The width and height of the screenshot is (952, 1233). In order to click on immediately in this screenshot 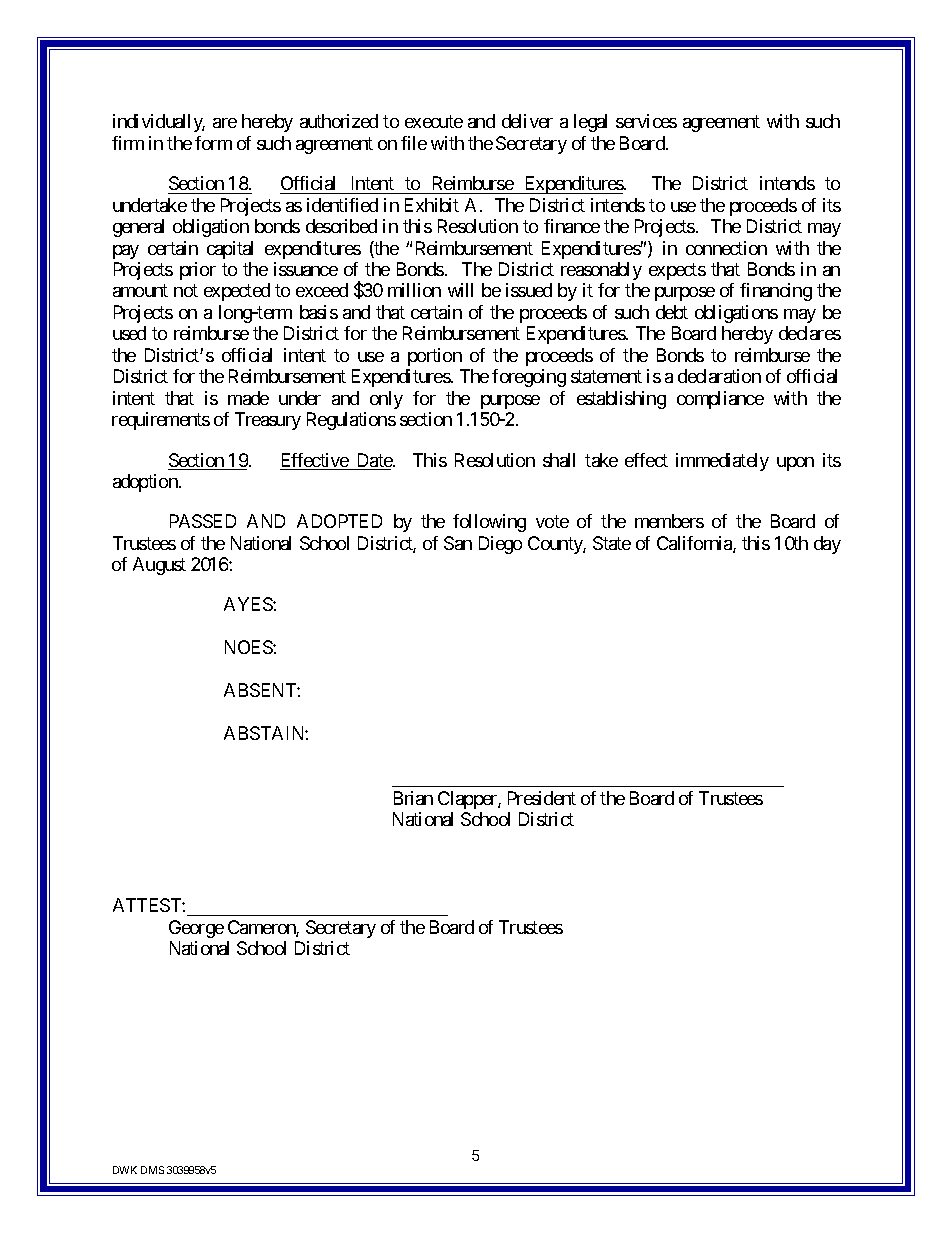, I will do `click(722, 462)`.
